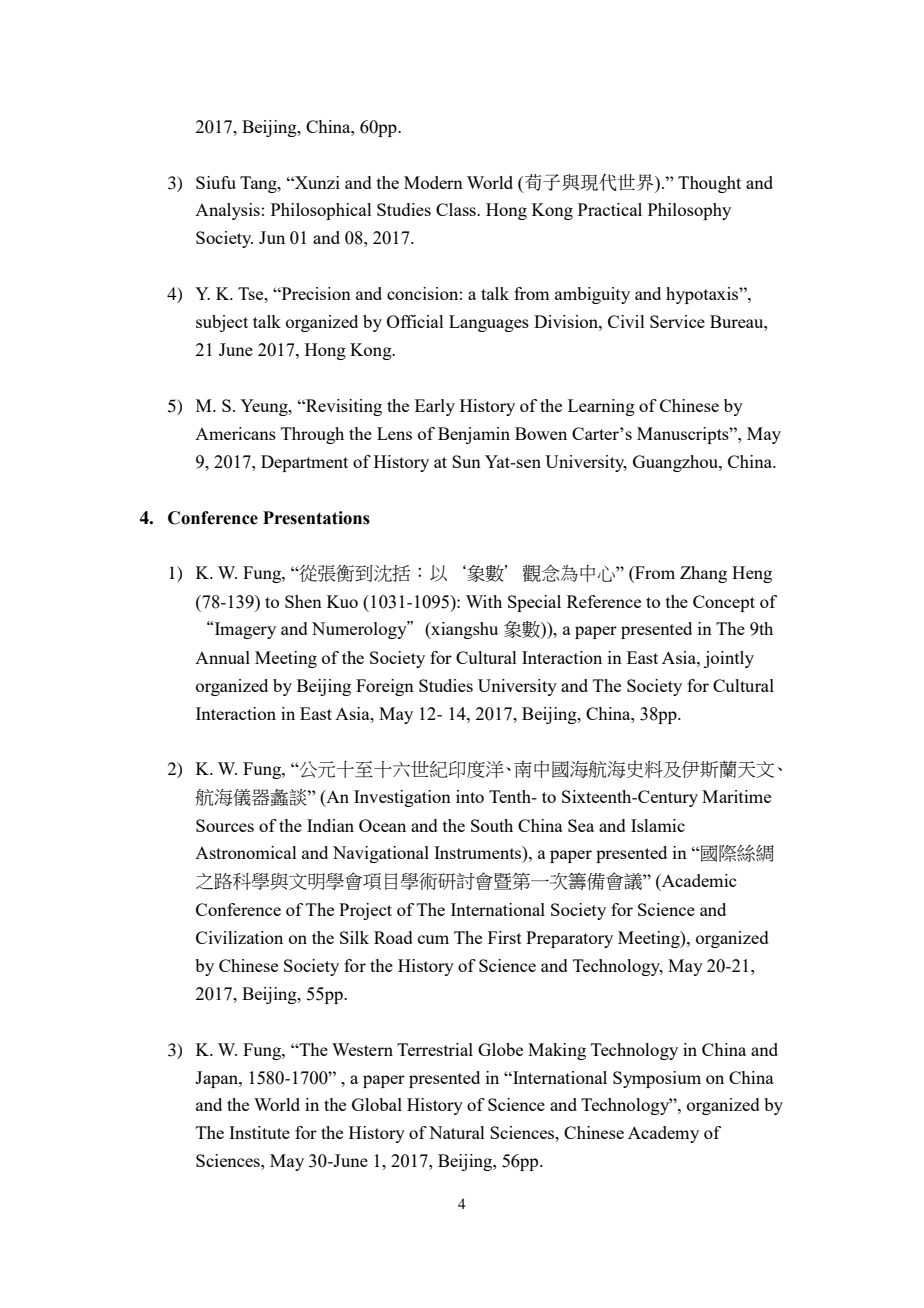 The image size is (924, 1308). Describe the element at coordinates (470, 796) in the screenshot. I see `into` at that location.
